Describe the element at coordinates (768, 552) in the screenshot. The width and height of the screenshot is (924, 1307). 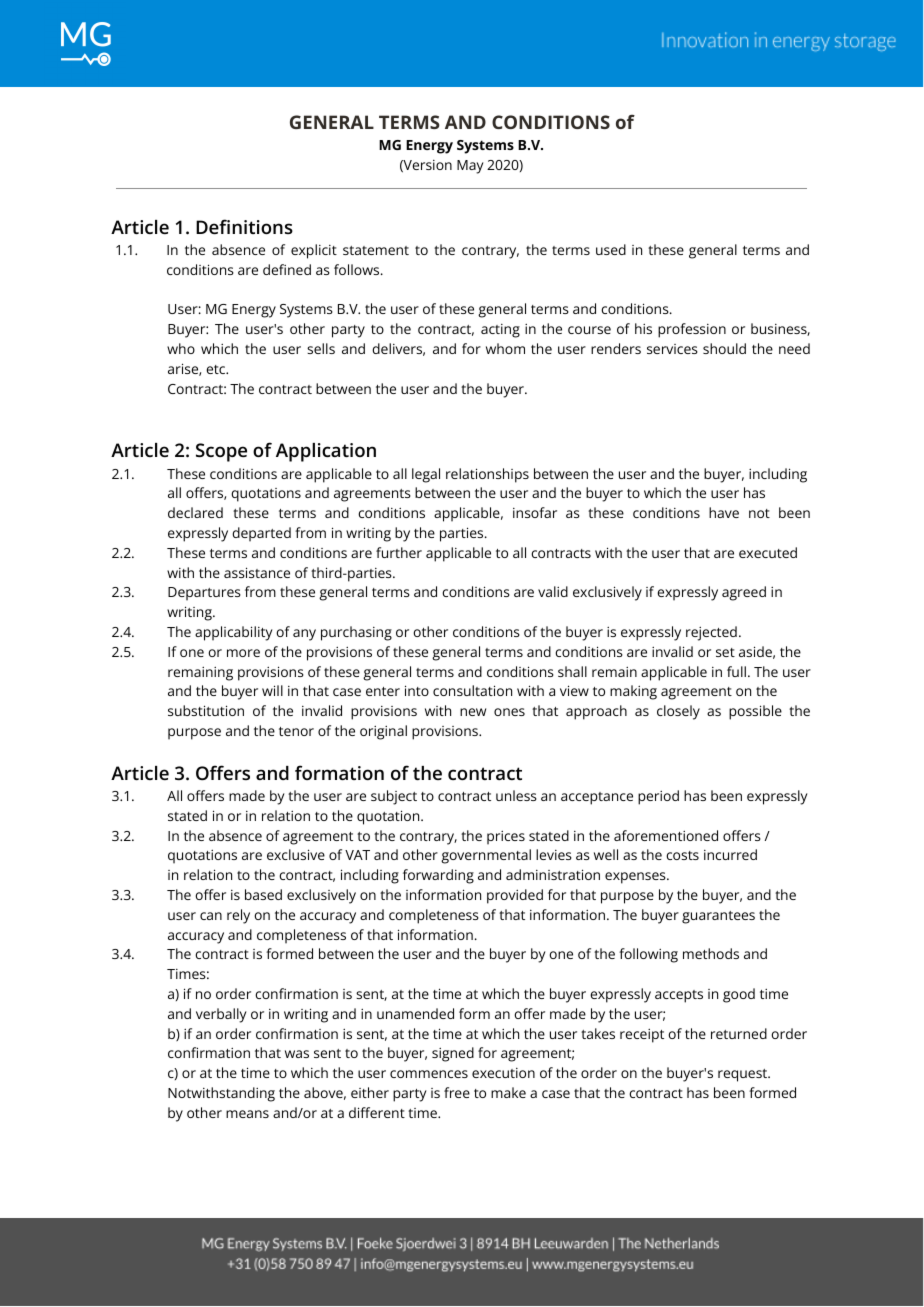
I see `executed` at that location.
